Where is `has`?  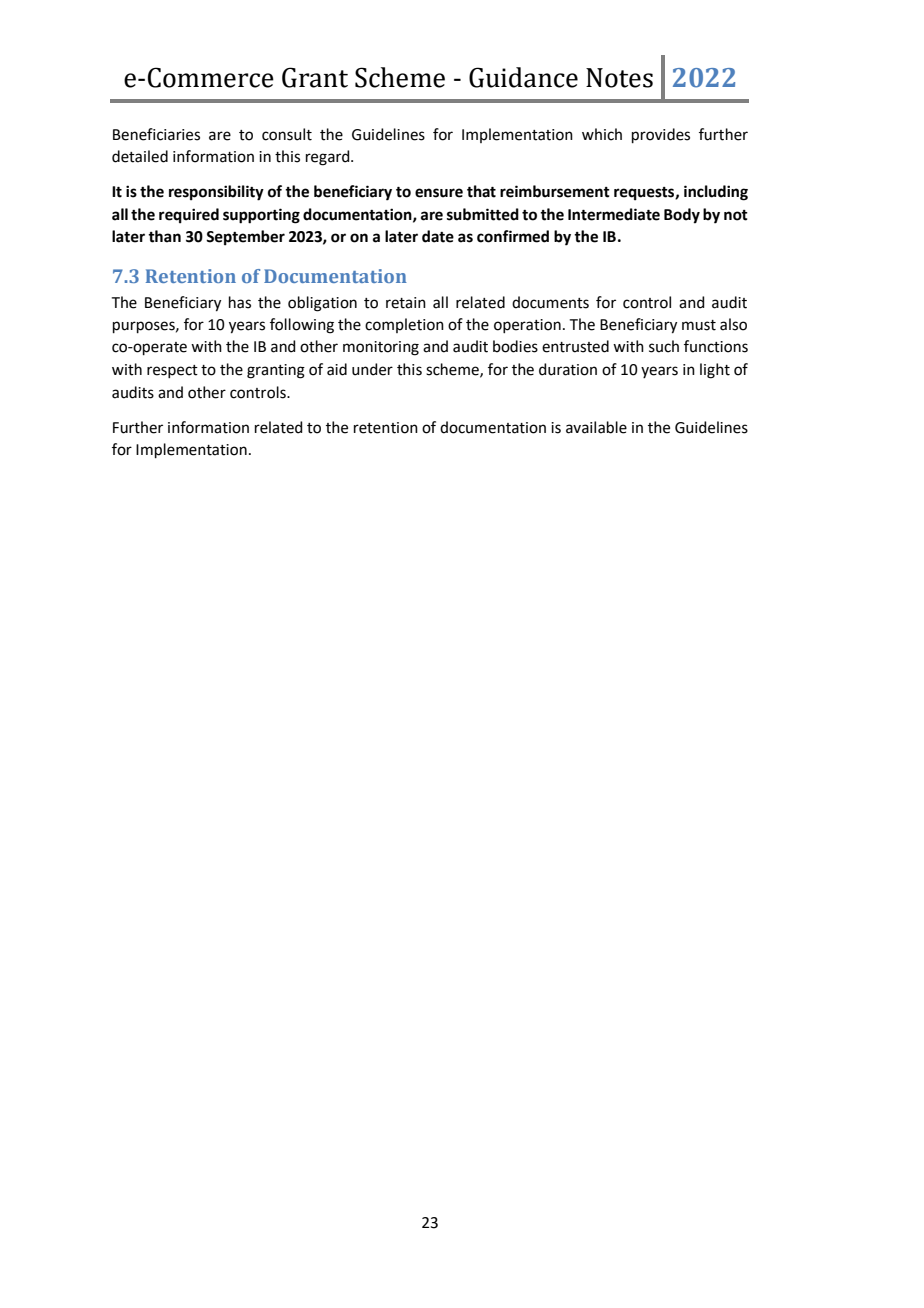 has is located at coordinates (240, 302).
